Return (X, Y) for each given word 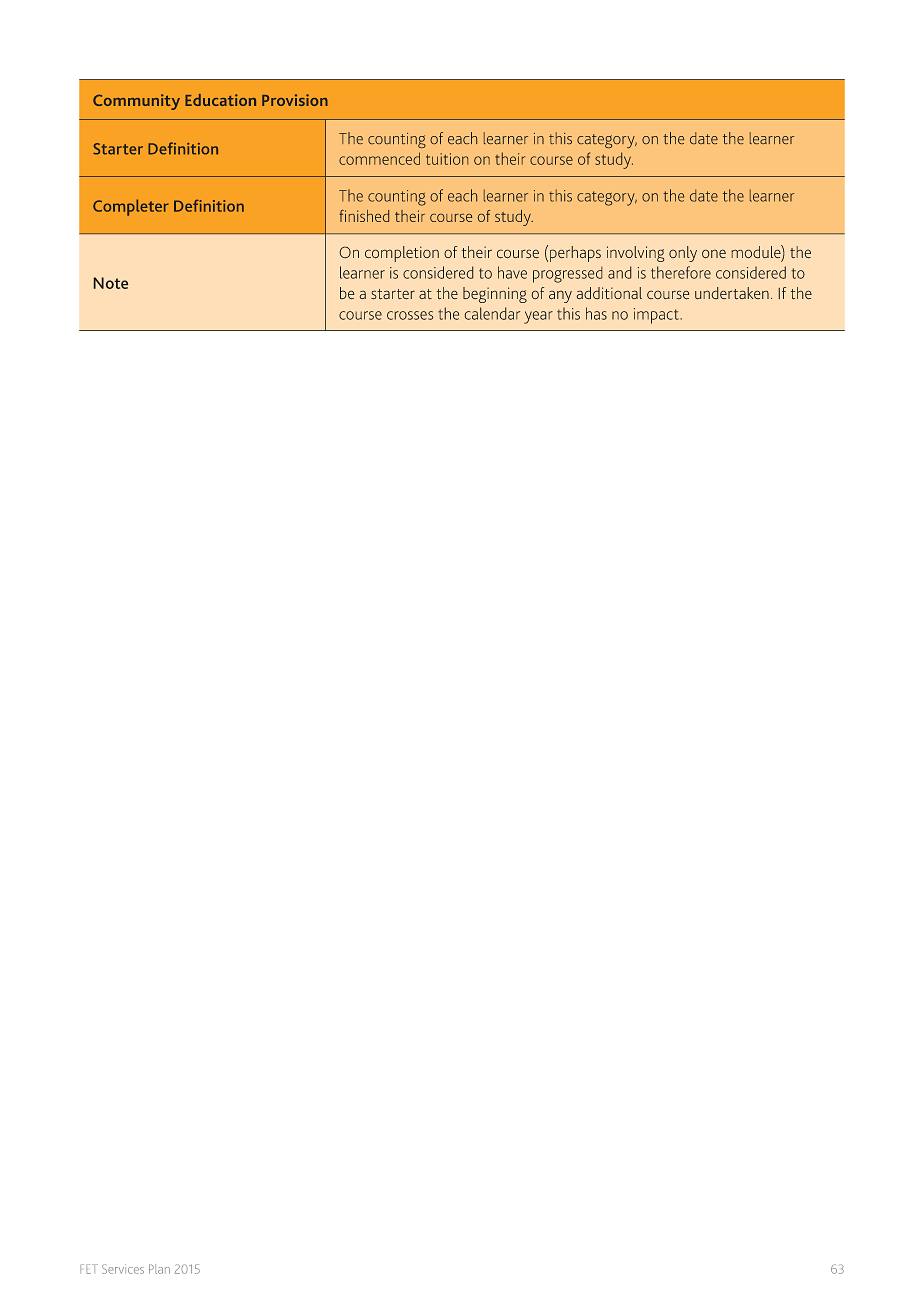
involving (635, 254)
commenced (379, 158)
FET (89, 1269)
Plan (159, 1269)
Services (123, 1269)
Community (136, 102)
